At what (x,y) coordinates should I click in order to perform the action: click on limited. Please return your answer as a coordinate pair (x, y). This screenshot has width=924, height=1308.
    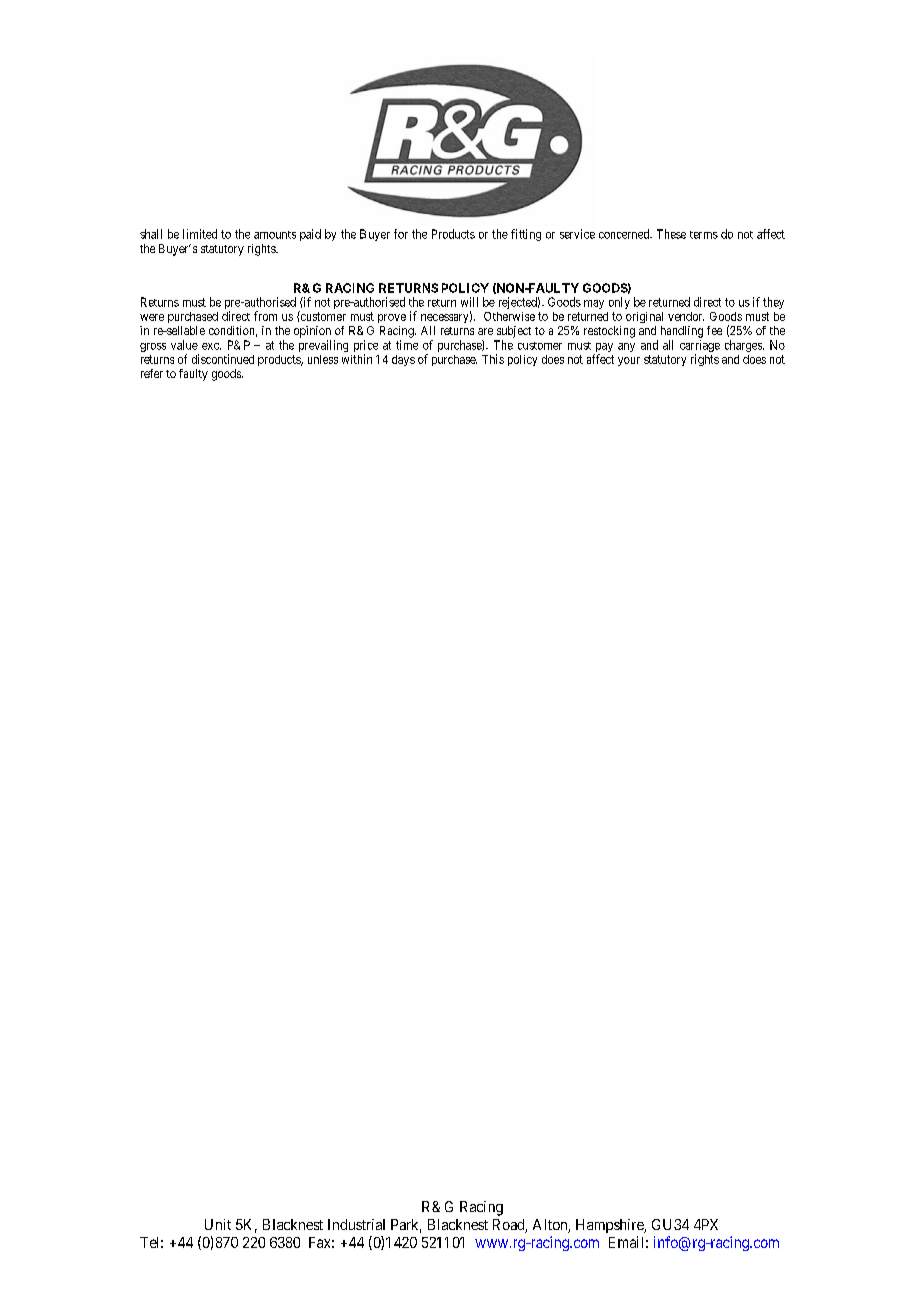
    Looking at the image, I should click on (200, 234).
